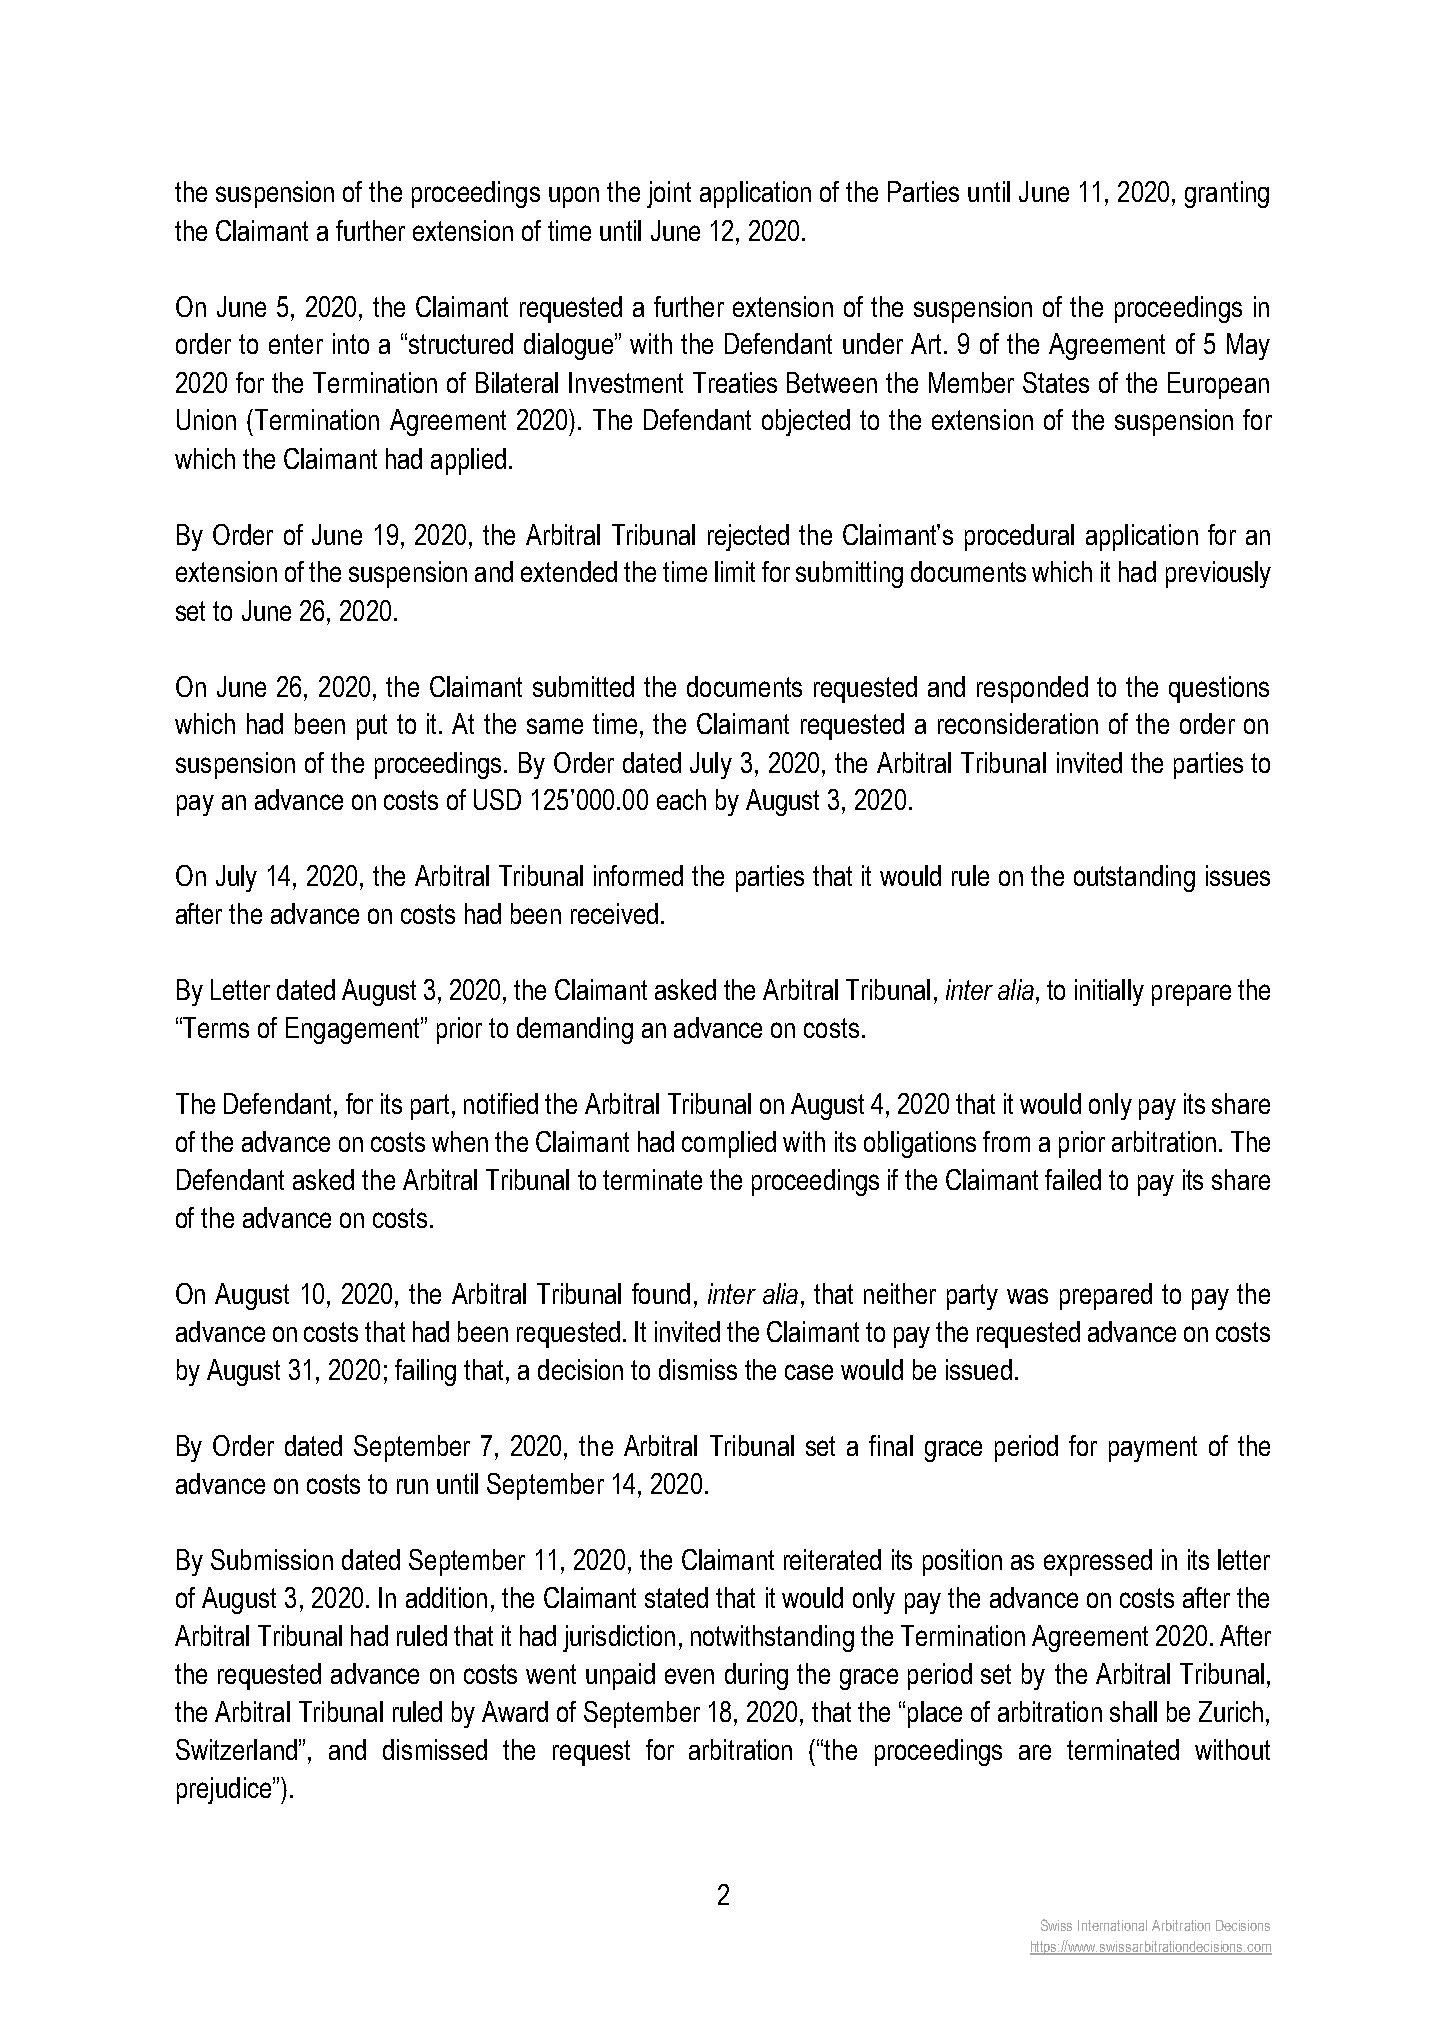  I want to click on addition, so click(446, 1597).
